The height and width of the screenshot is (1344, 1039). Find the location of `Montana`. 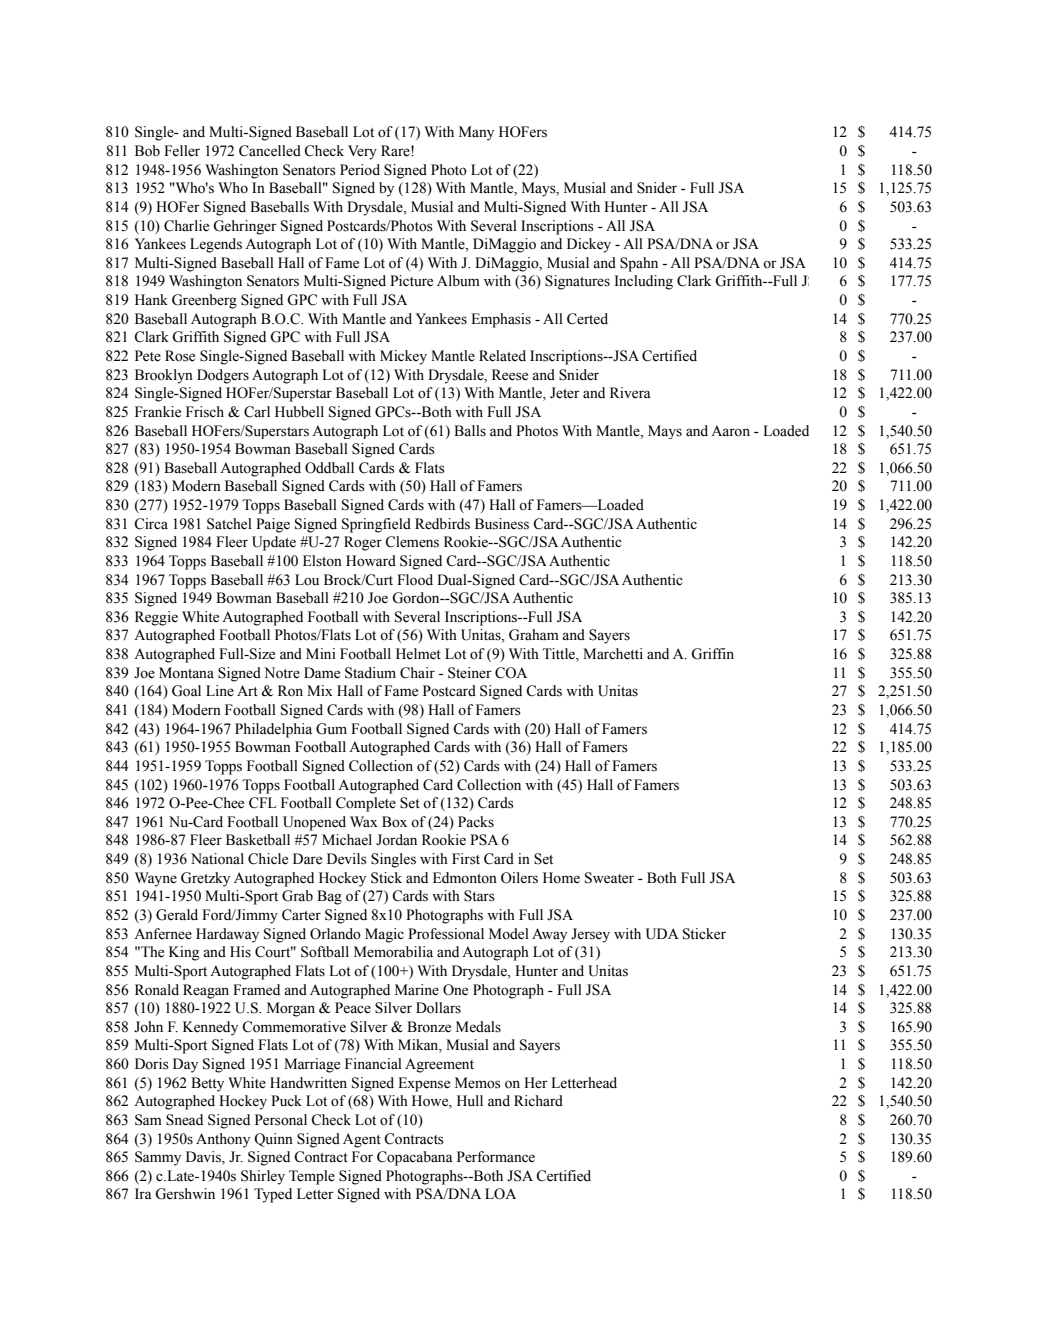

Montana is located at coordinates (186, 673).
